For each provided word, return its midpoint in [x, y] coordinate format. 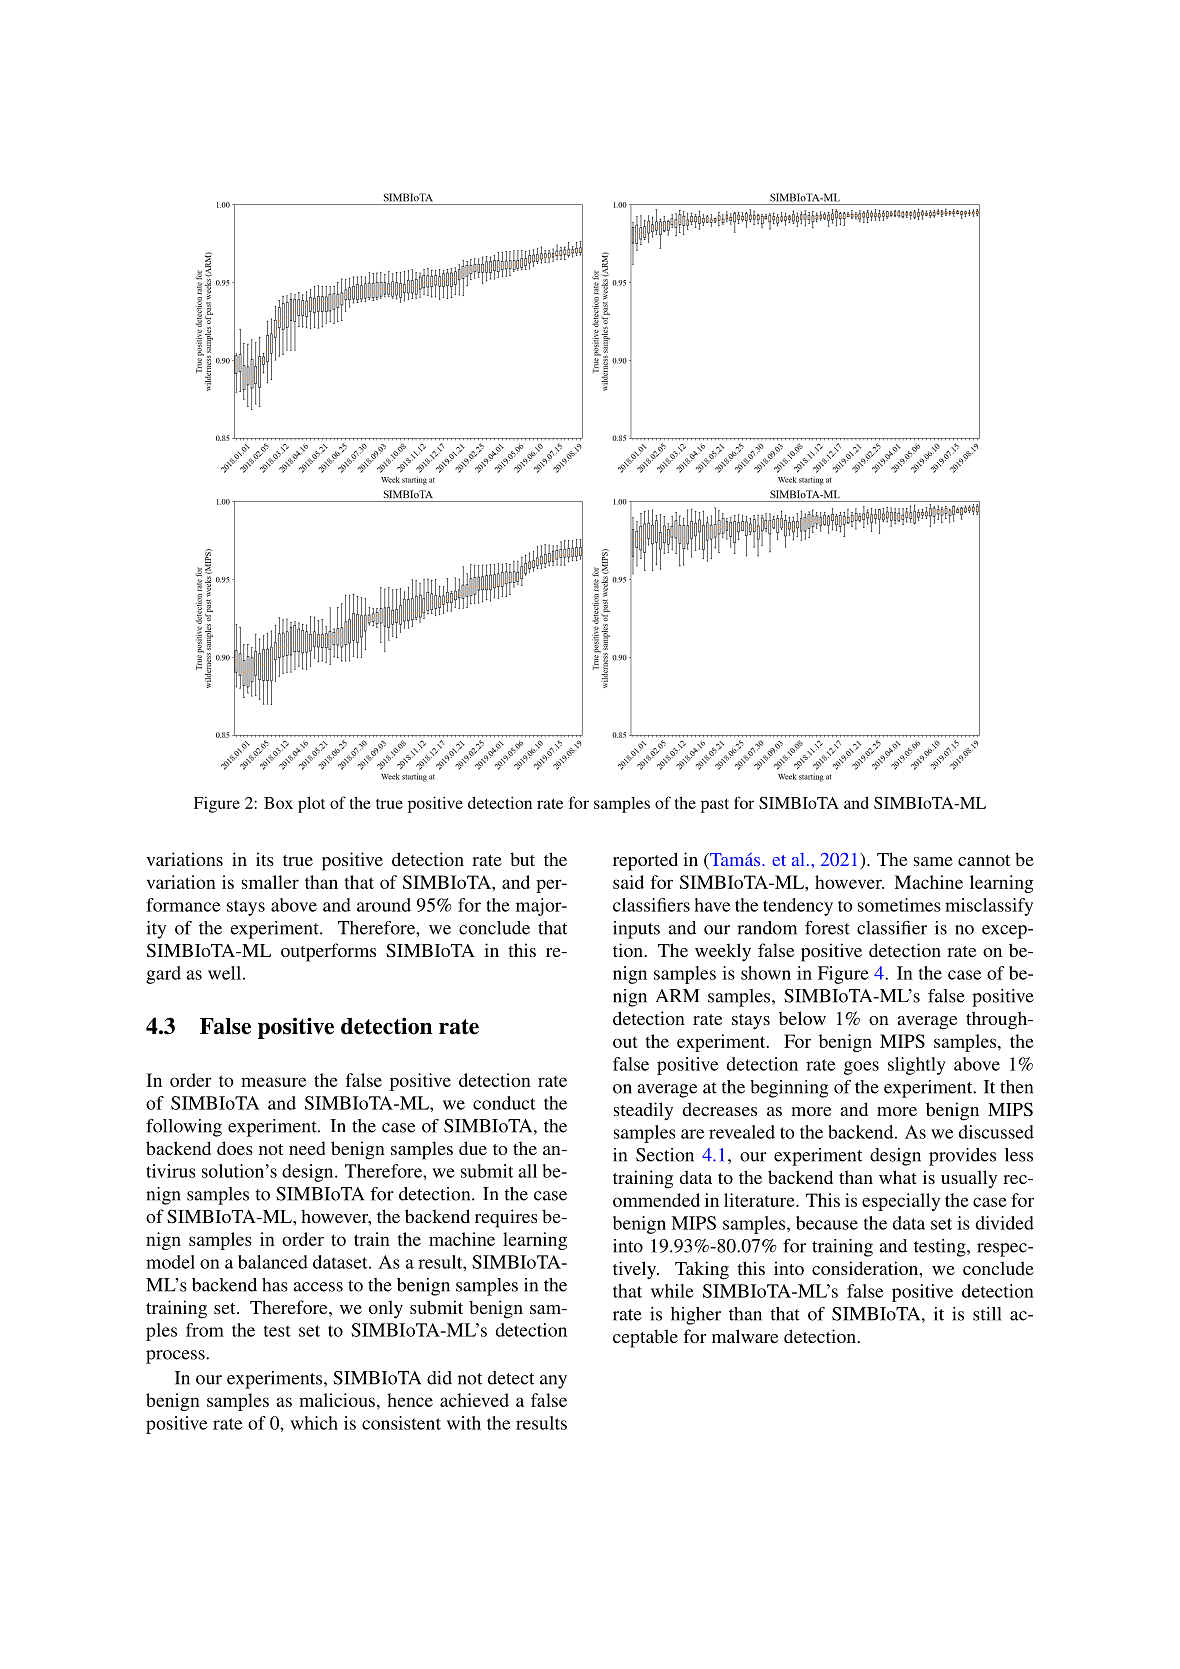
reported [645, 861]
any [553, 1382]
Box [278, 803]
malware [745, 1336]
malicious [337, 1400]
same [933, 861]
